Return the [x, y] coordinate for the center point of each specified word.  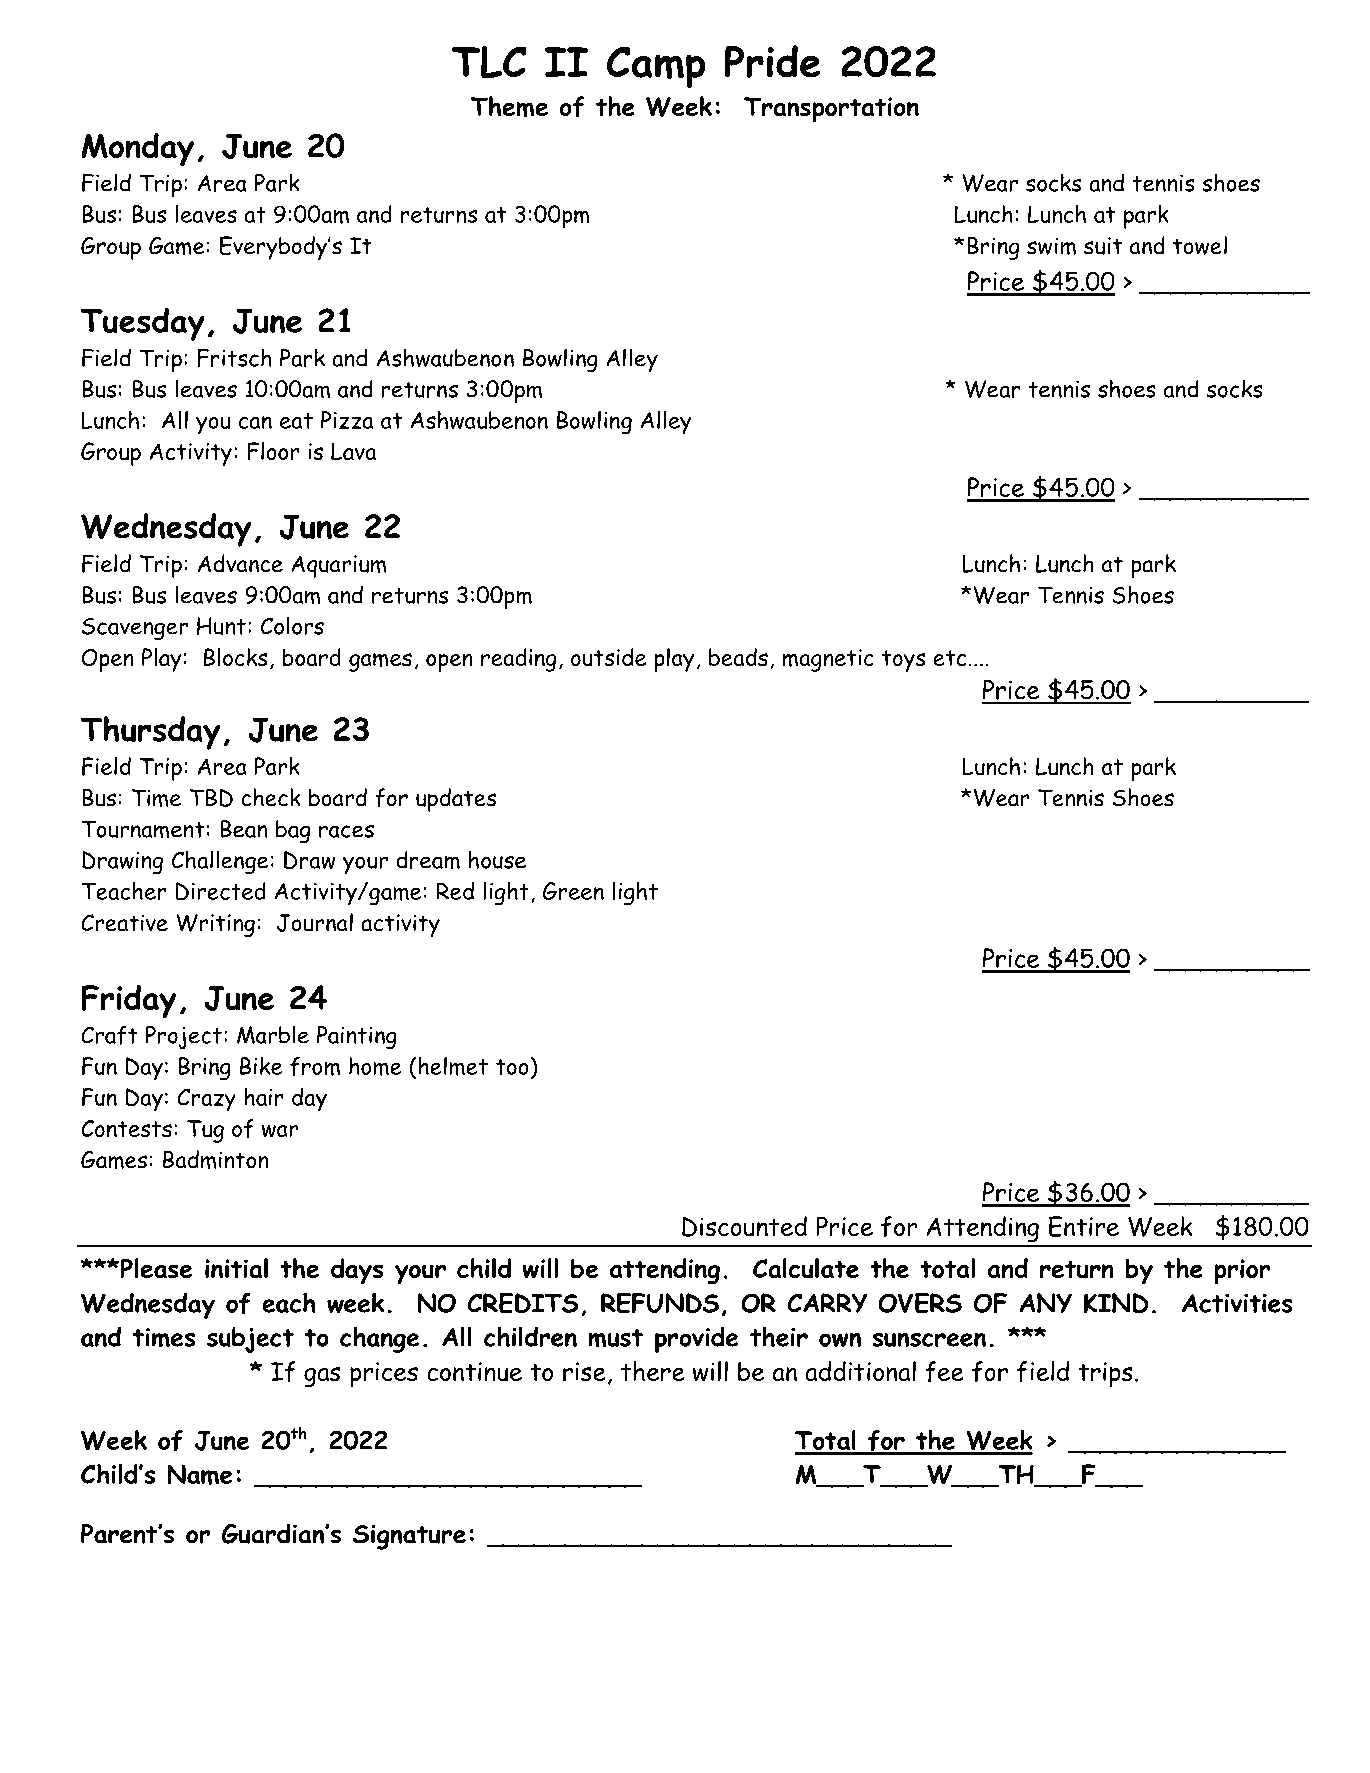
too [512, 1067]
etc [949, 658]
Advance [240, 563]
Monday [138, 149]
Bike [261, 1066]
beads [738, 657]
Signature [409, 1537]
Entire [1084, 1226]
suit [1103, 246]
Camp [655, 67]
